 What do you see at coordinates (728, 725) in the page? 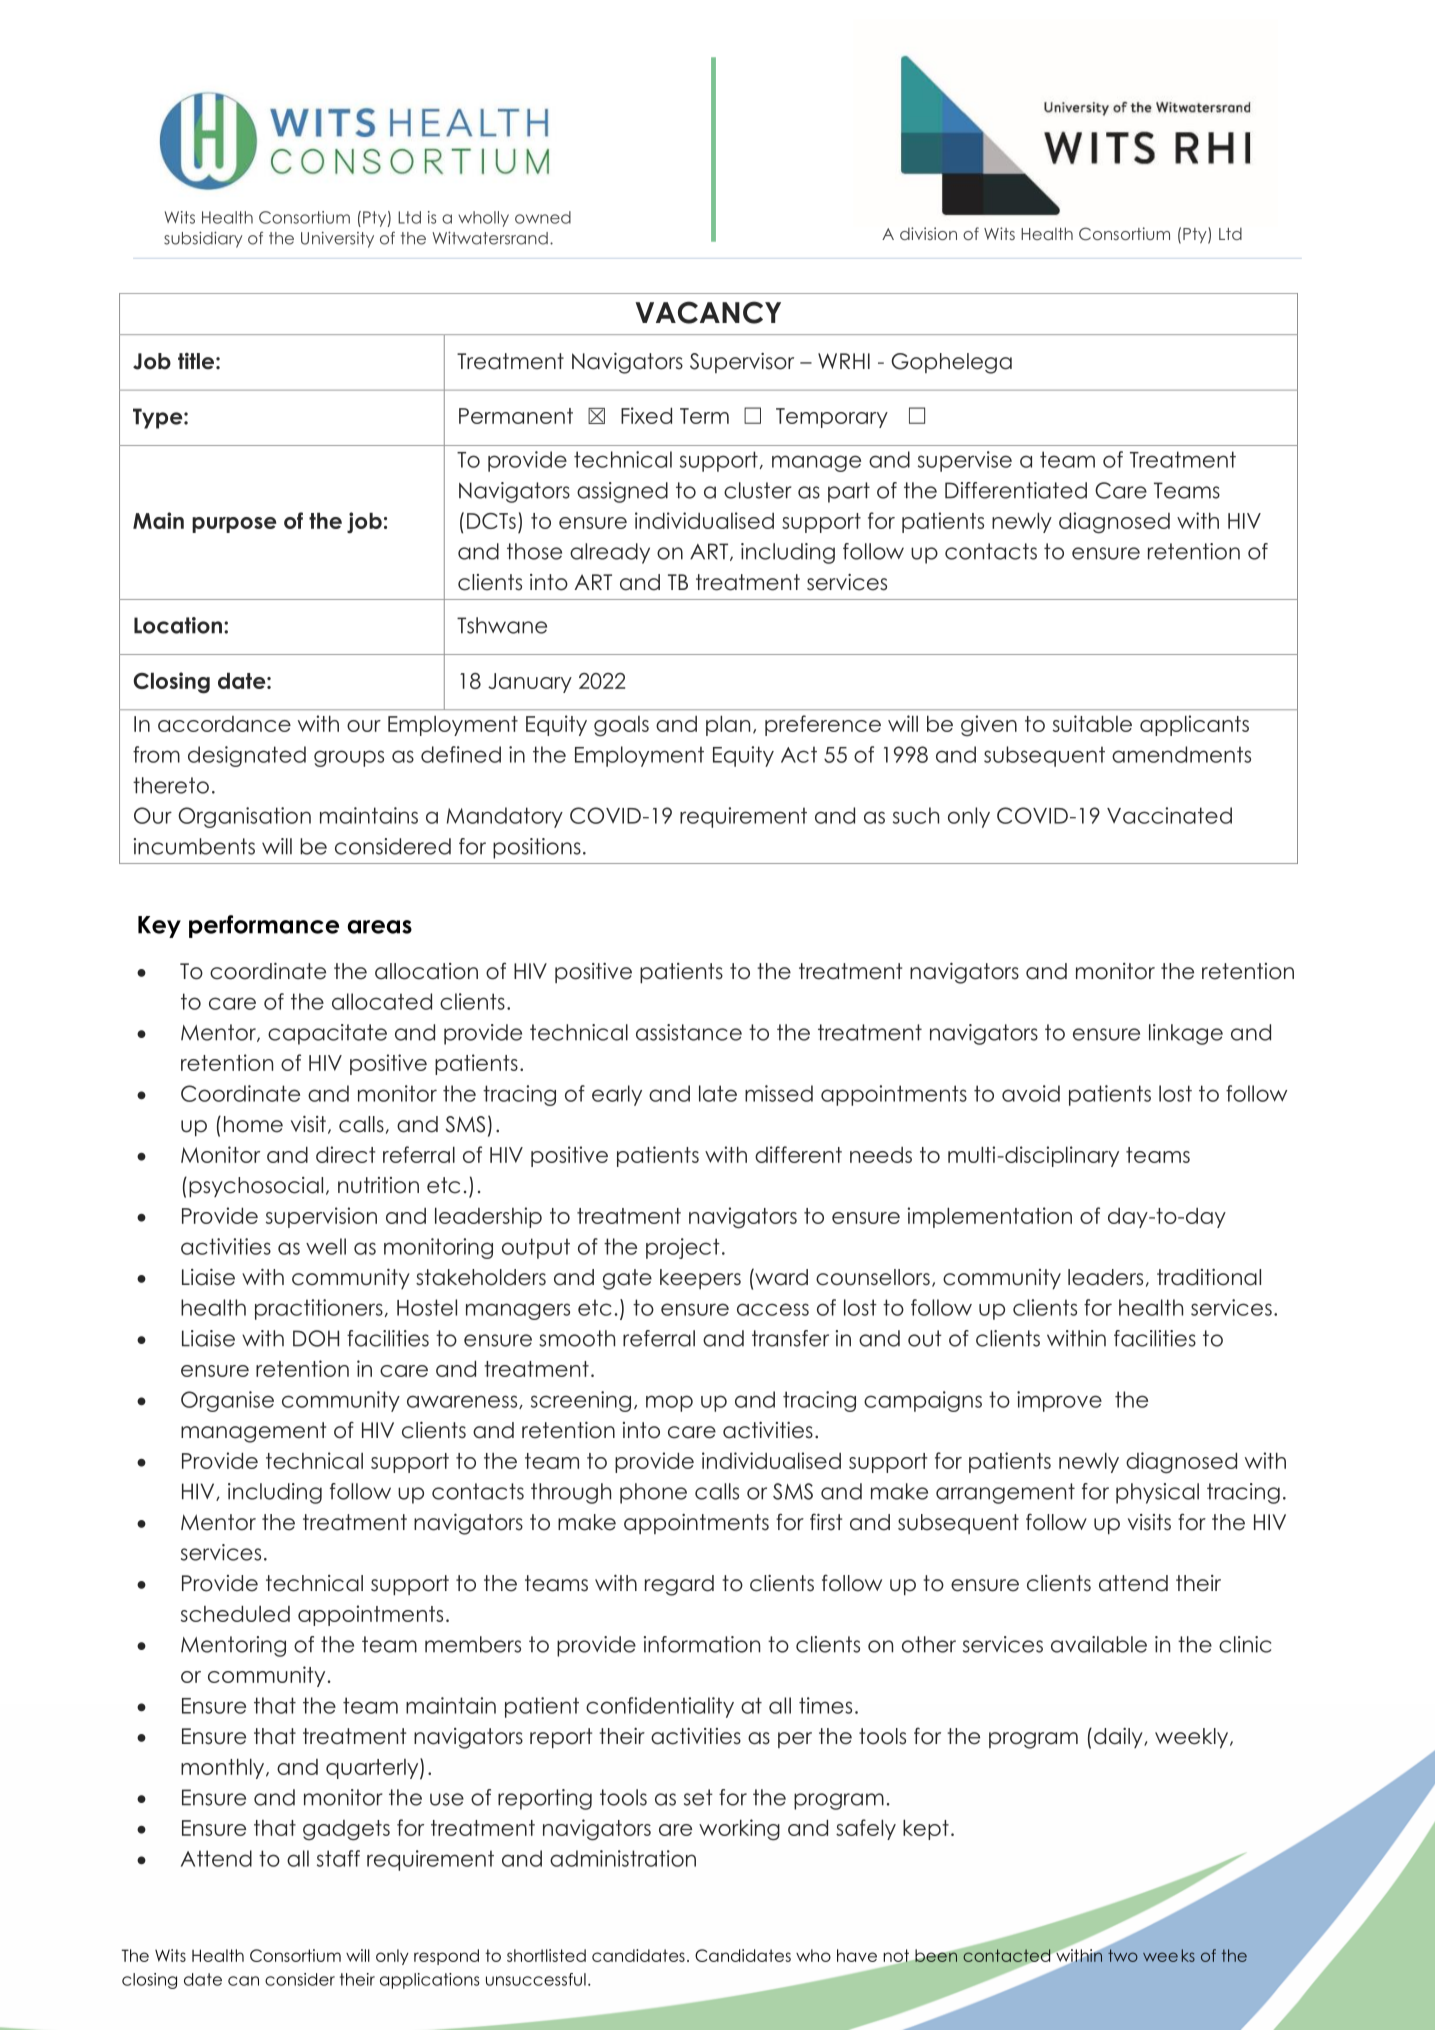
I see `plan` at bounding box center [728, 725].
